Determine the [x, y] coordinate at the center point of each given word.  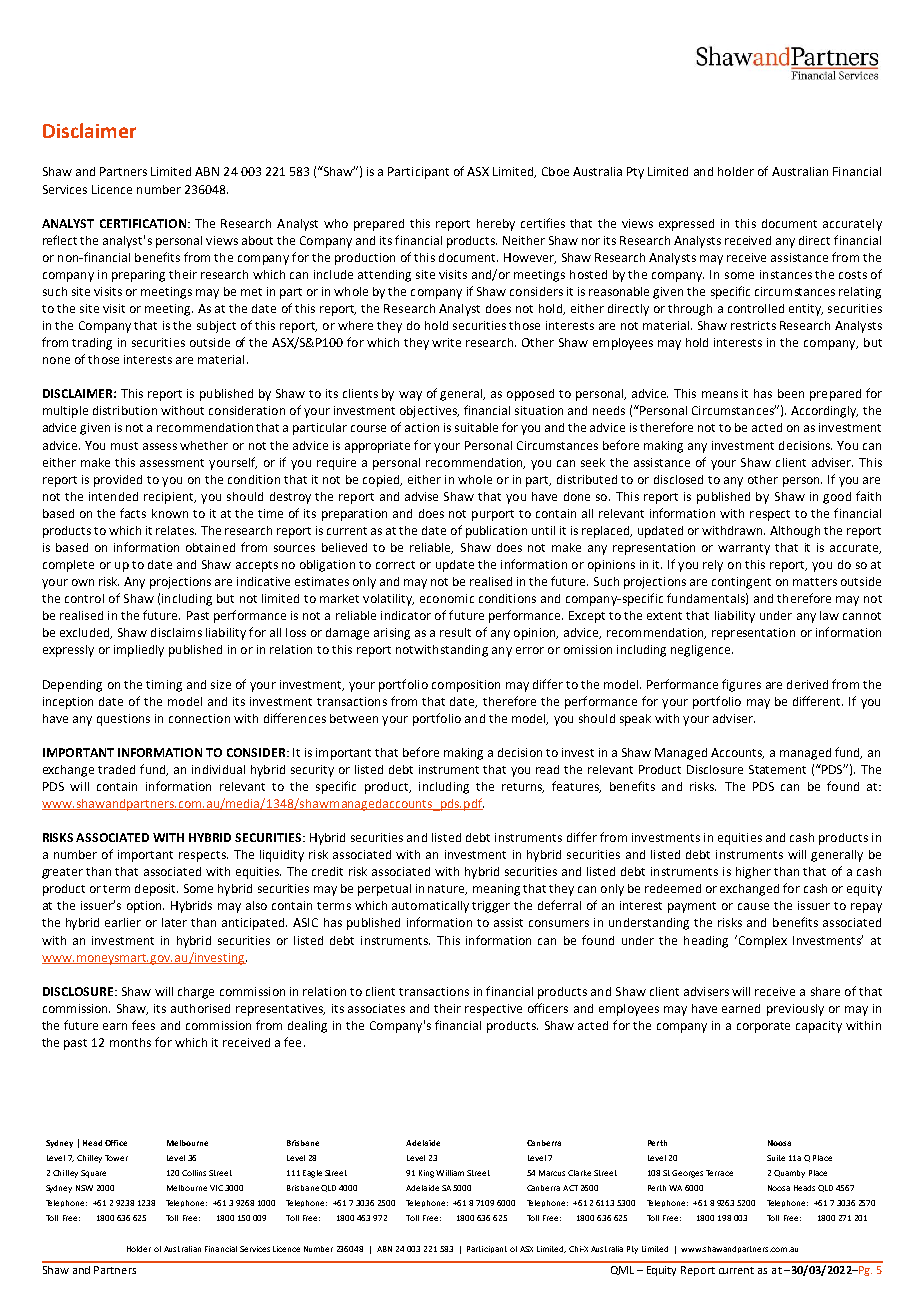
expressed [686, 225]
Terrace [719, 1173]
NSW [84, 1188]
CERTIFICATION [144, 223]
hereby [496, 225]
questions [123, 720]
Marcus [552, 1173]
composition [466, 686]
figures [741, 685]
